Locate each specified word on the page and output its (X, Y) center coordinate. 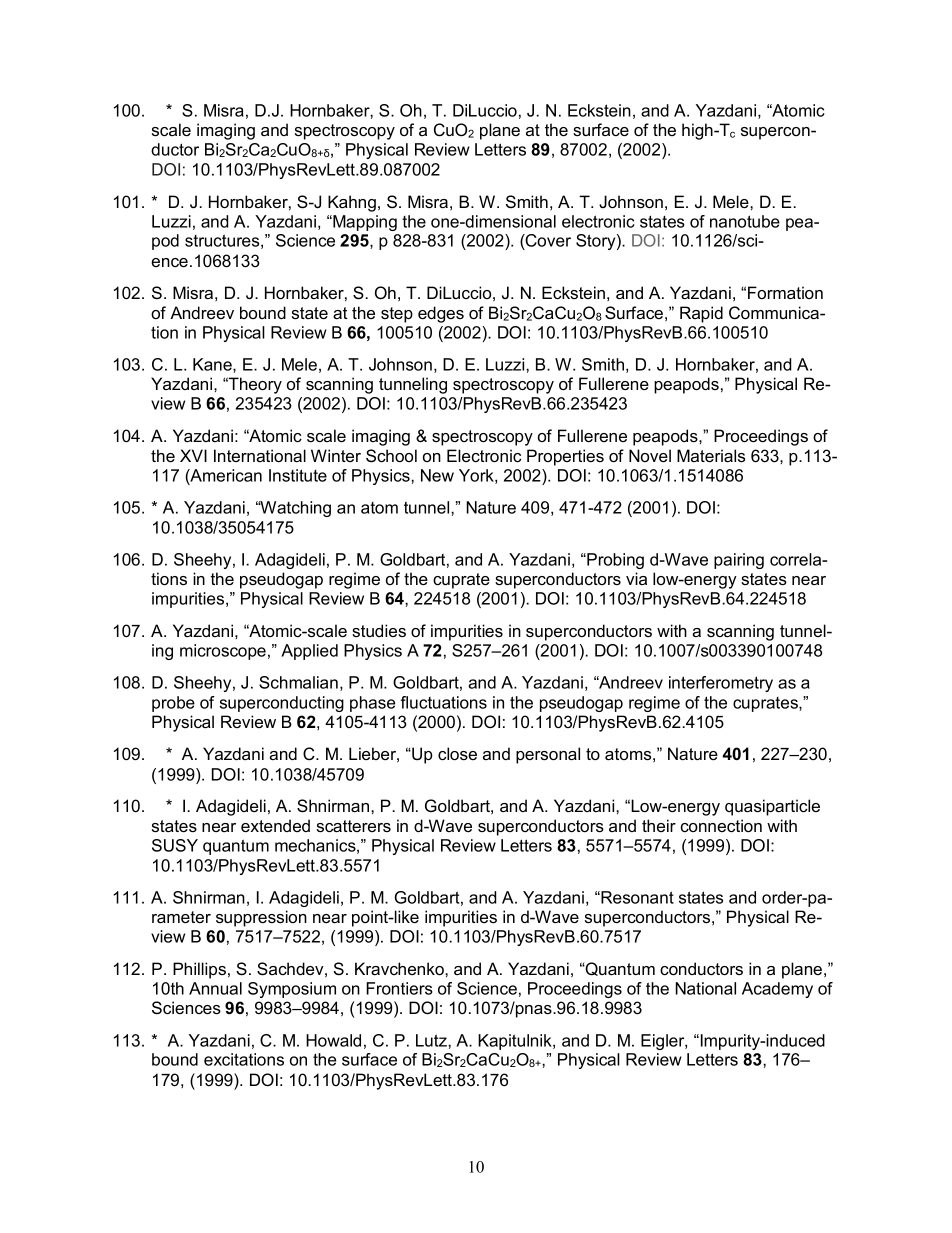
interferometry (721, 684)
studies (379, 630)
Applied (309, 652)
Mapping (364, 223)
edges (441, 314)
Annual (215, 988)
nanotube (745, 221)
